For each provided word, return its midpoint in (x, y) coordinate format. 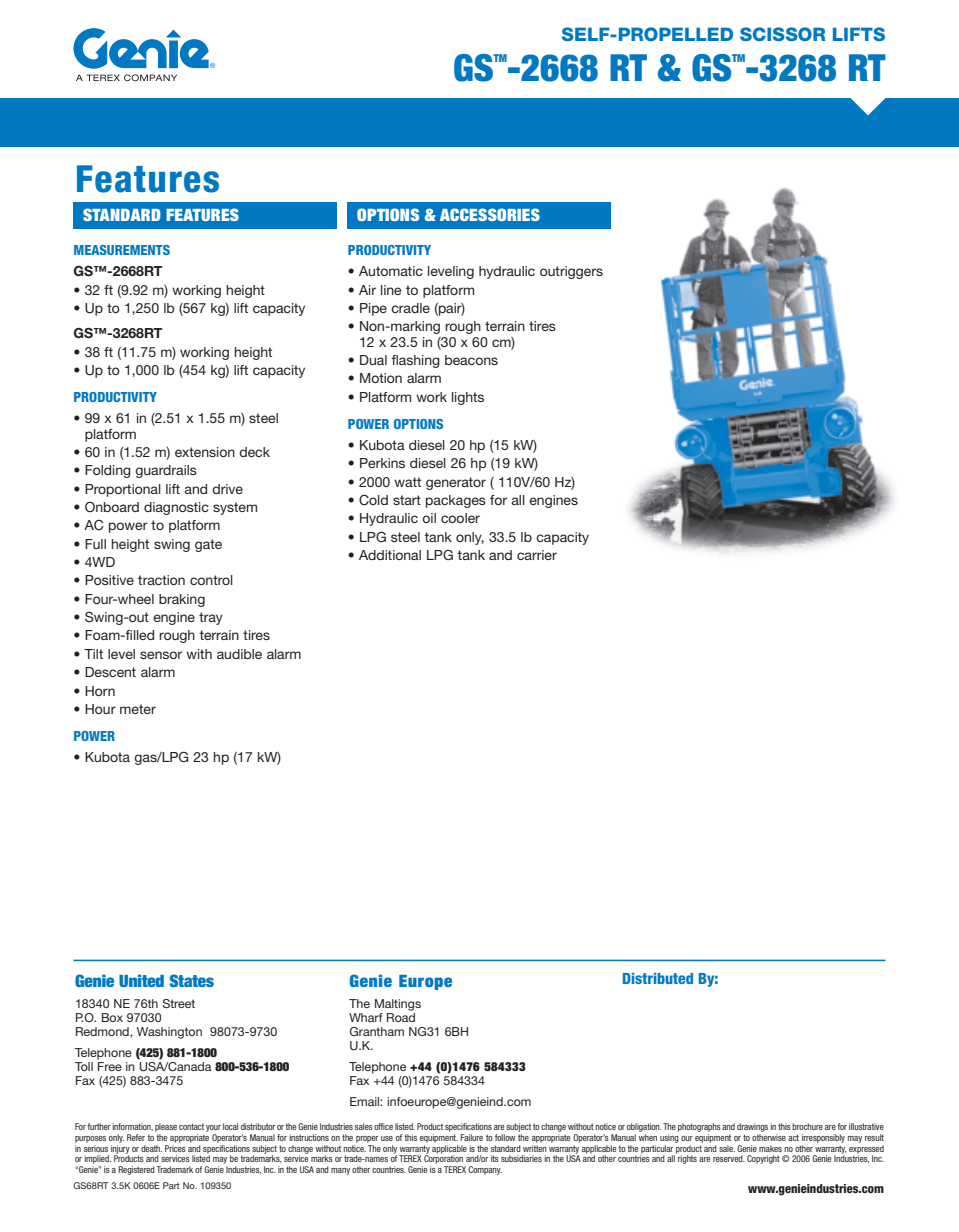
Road (401, 1016)
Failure (471, 1137)
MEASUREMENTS (122, 250)
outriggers (571, 272)
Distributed (658, 978)
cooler (460, 518)
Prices (175, 1147)
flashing (415, 361)
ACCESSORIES (490, 214)
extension (205, 452)
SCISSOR (782, 34)
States (191, 980)
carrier (537, 555)
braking (182, 600)
